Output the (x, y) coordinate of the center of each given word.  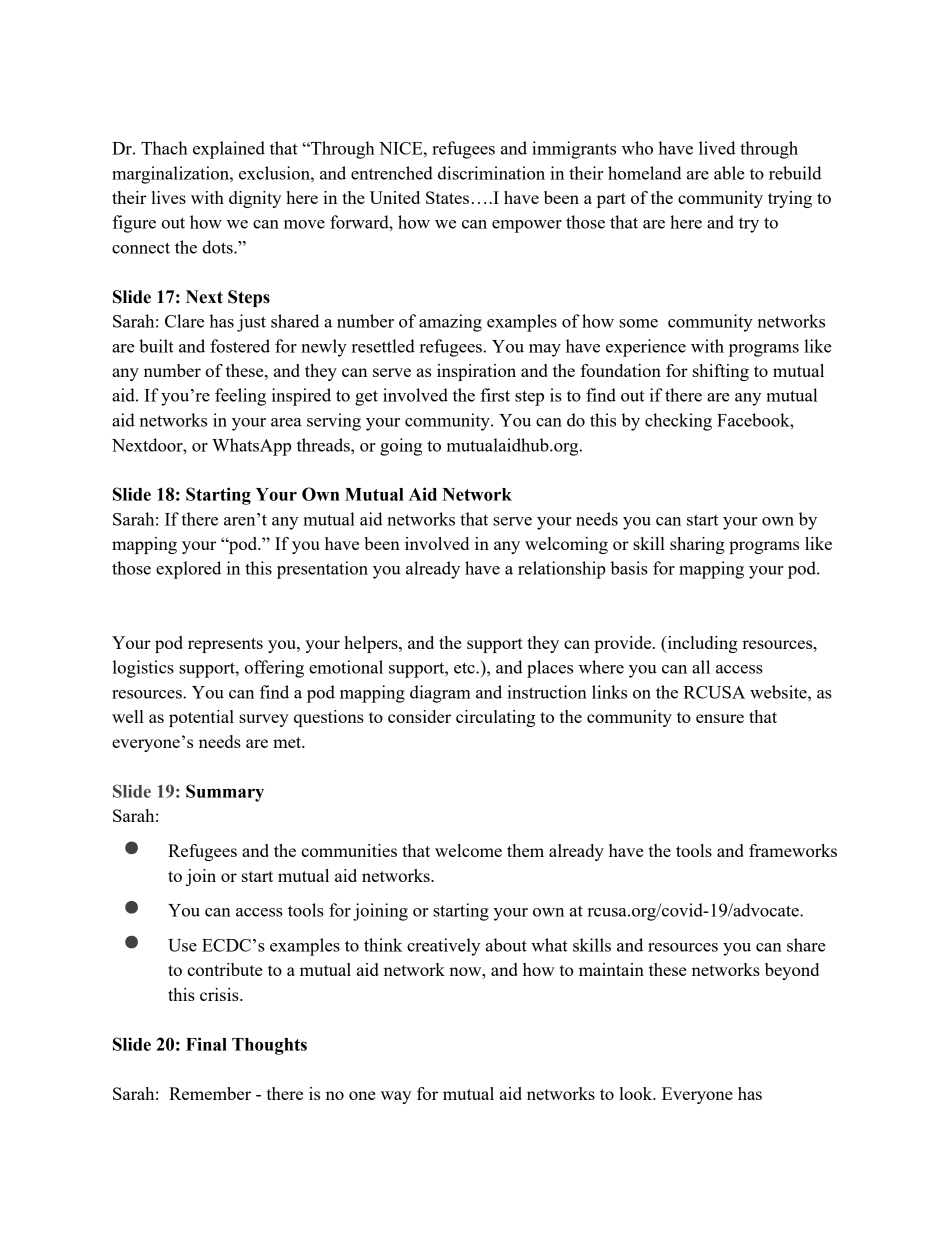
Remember (210, 1093)
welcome (468, 850)
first (495, 395)
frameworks (793, 850)
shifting (721, 372)
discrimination (491, 173)
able (729, 173)
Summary (225, 793)
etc (465, 668)
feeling (240, 397)
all (701, 667)
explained (229, 150)
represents (225, 645)
